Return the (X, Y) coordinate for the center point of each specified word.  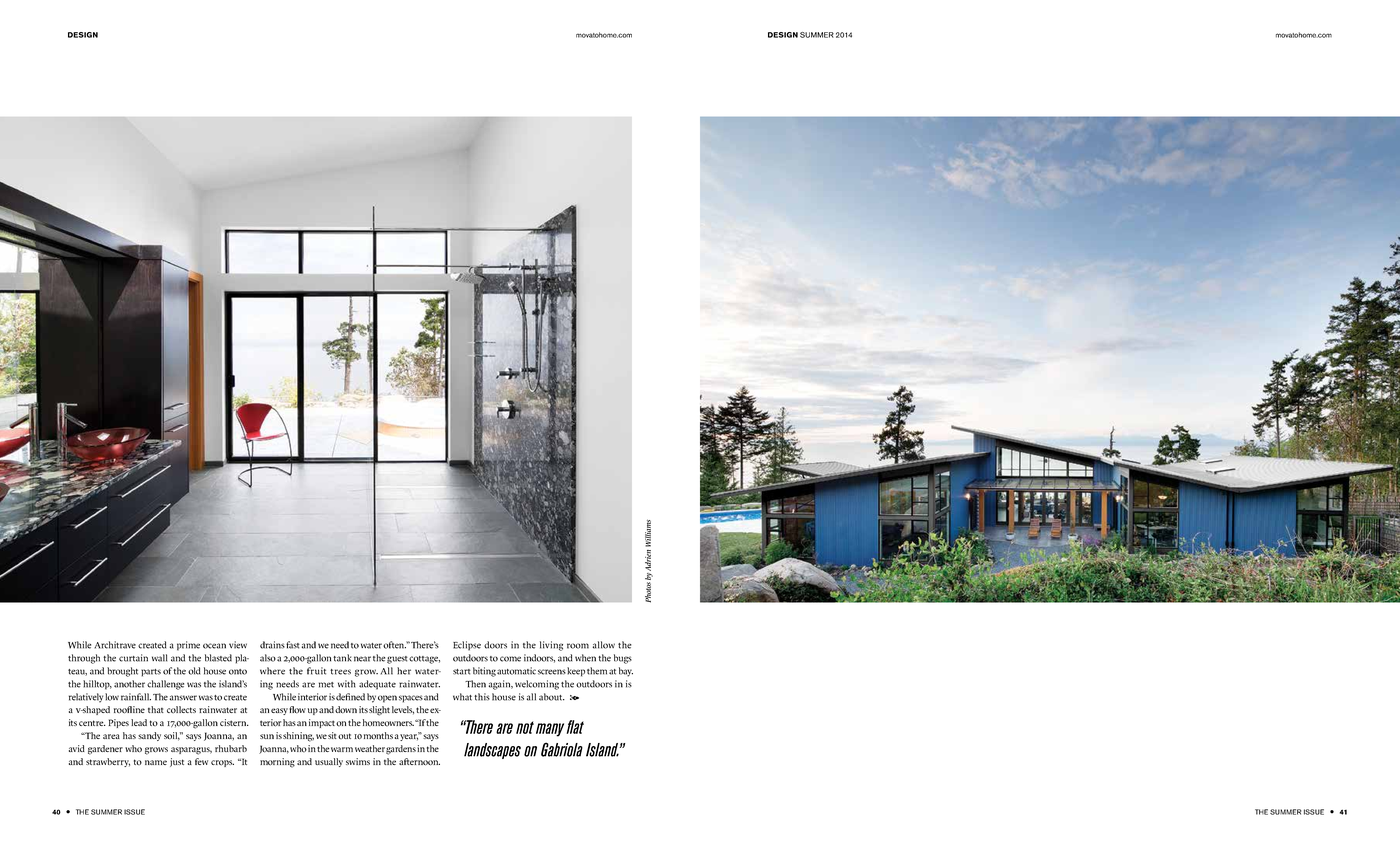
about (552, 697)
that (156, 709)
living (551, 646)
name (156, 762)
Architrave (115, 645)
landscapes (492, 751)
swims (358, 761)
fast (293, 645)
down (346, 710)
